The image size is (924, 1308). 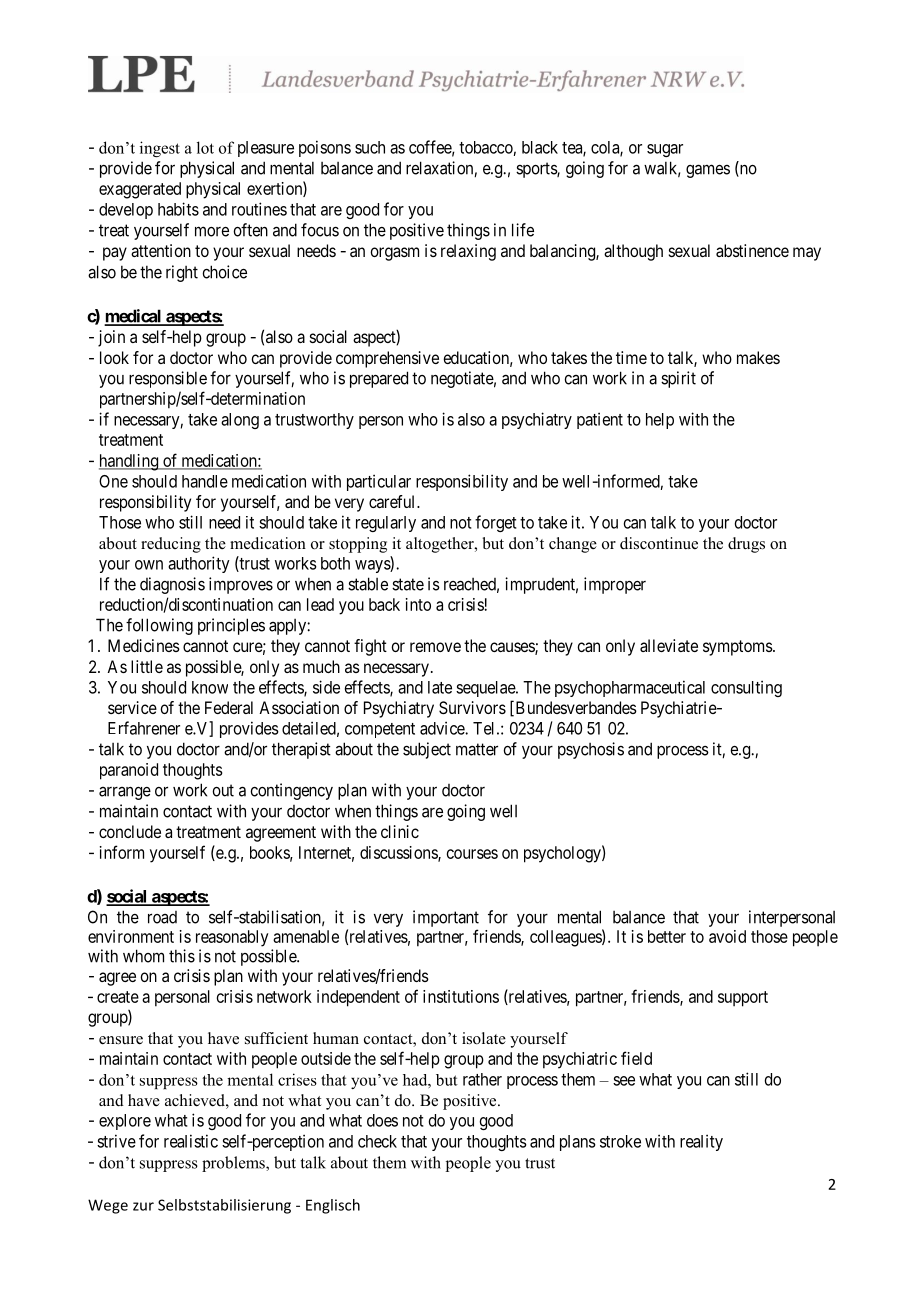 What do you see at coordinates (387, 359) in the page?
I see `comprehensive` at bounding box center [387, 359].
